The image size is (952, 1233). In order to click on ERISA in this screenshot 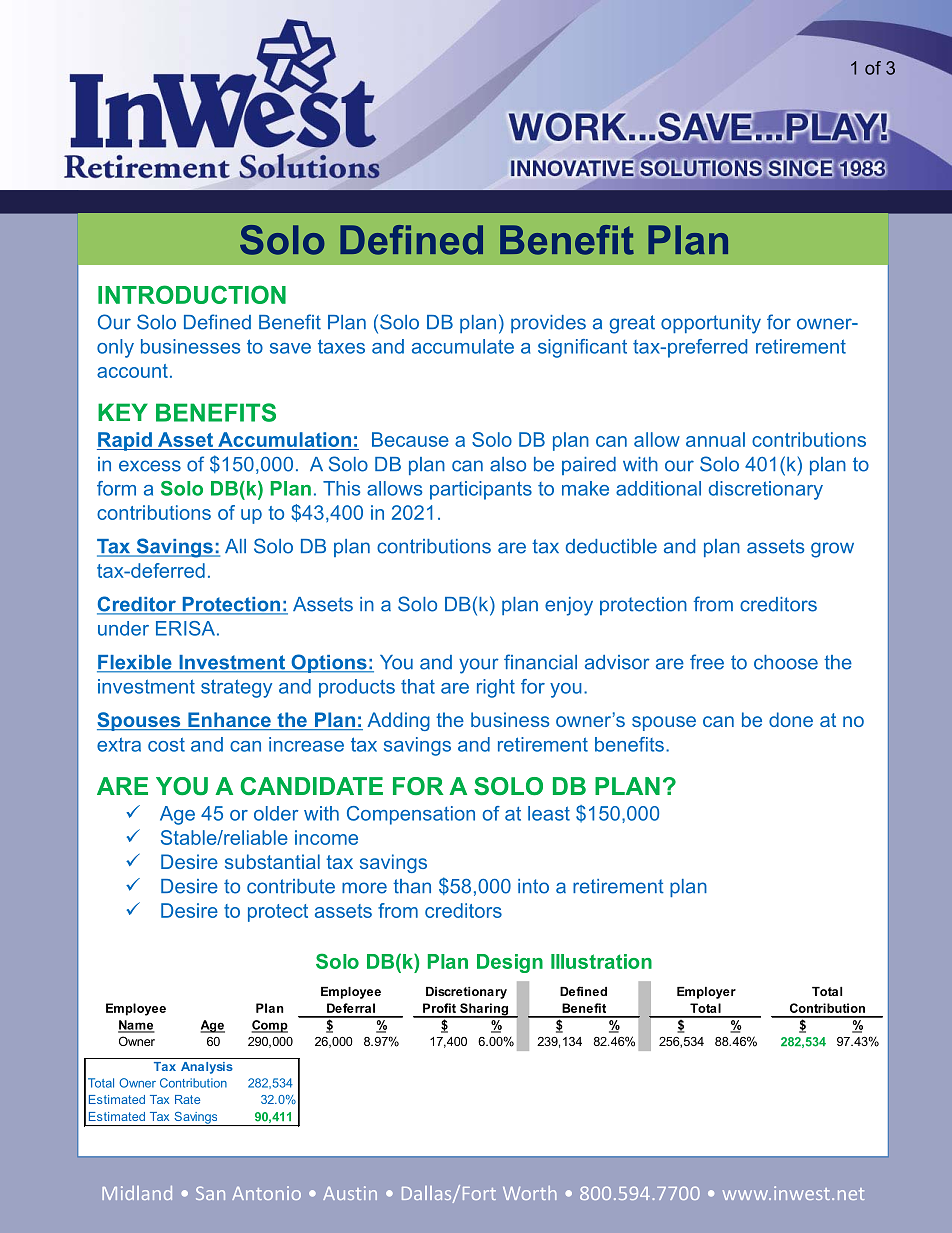, I will do `click(187, 628)`.
